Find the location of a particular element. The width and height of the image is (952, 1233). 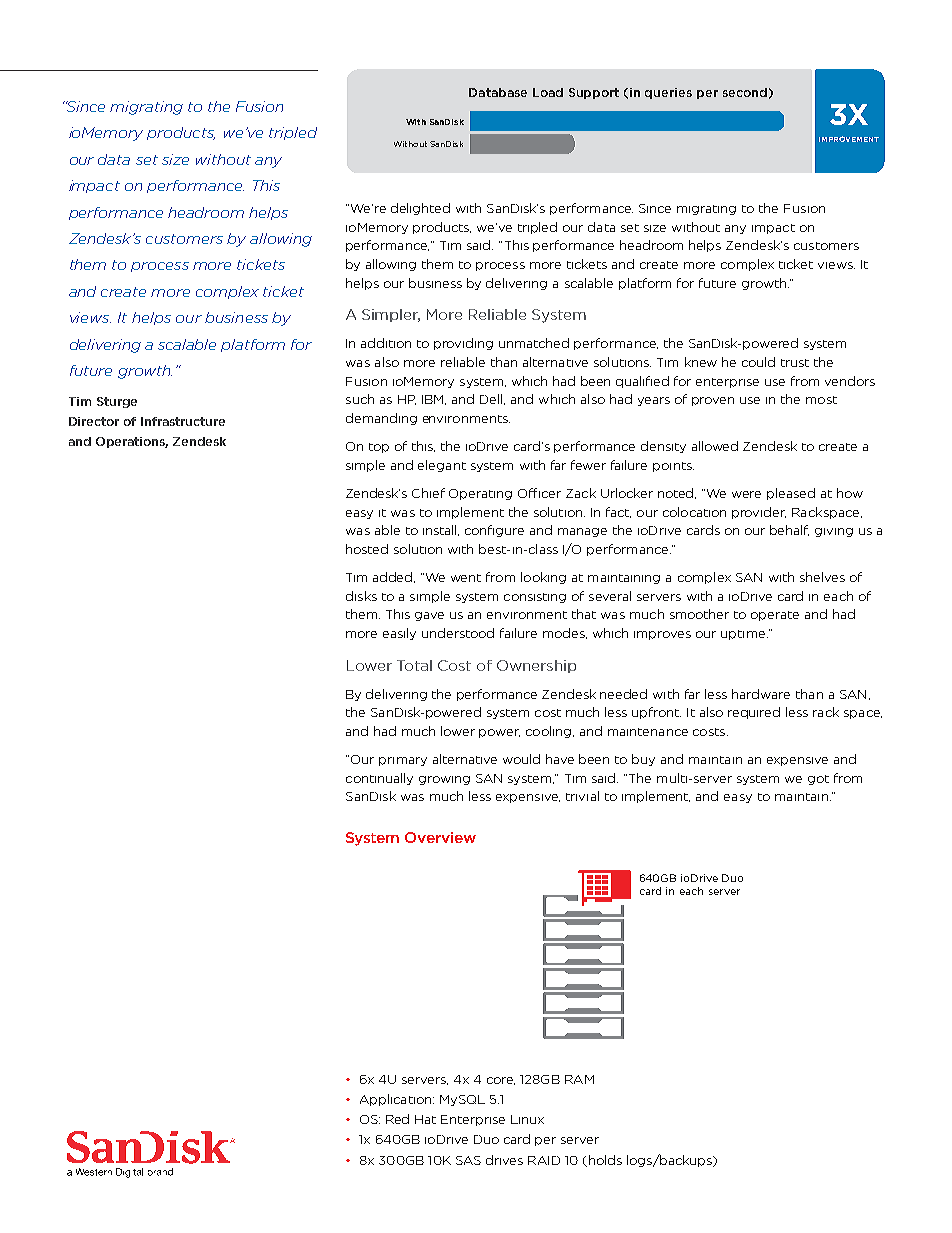

allowed is located at coordinates (715, 446).
